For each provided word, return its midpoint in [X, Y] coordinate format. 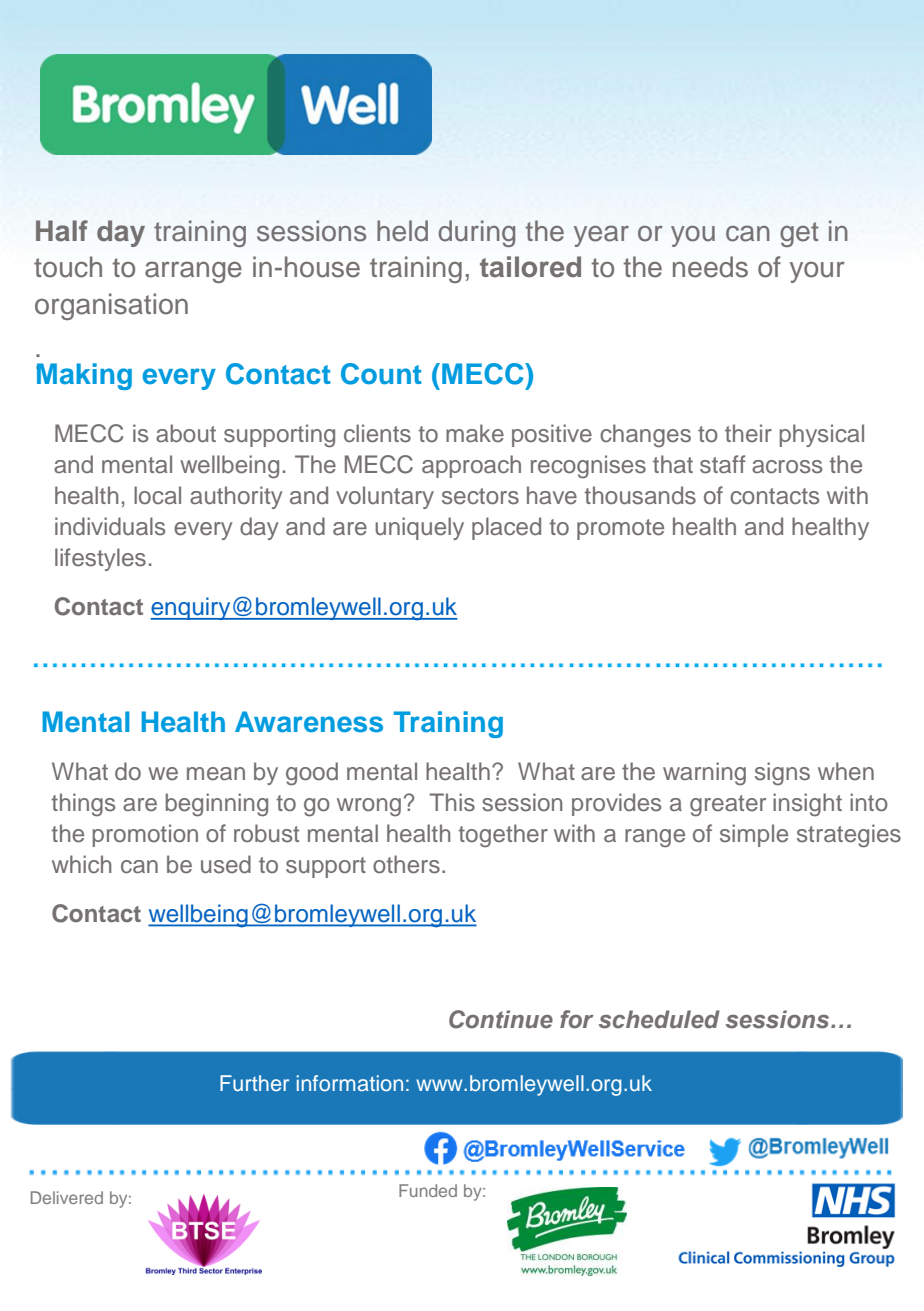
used [226, 864]
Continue [501, 1019]
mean [216, 774]
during [476, 233]
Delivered [67, 1197]
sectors [480, 496]
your [817, 272]
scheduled [659, 1019]
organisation [111, 306]
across [787, 467]
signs [782, 774]
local [157, 495]
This [452, 802]
